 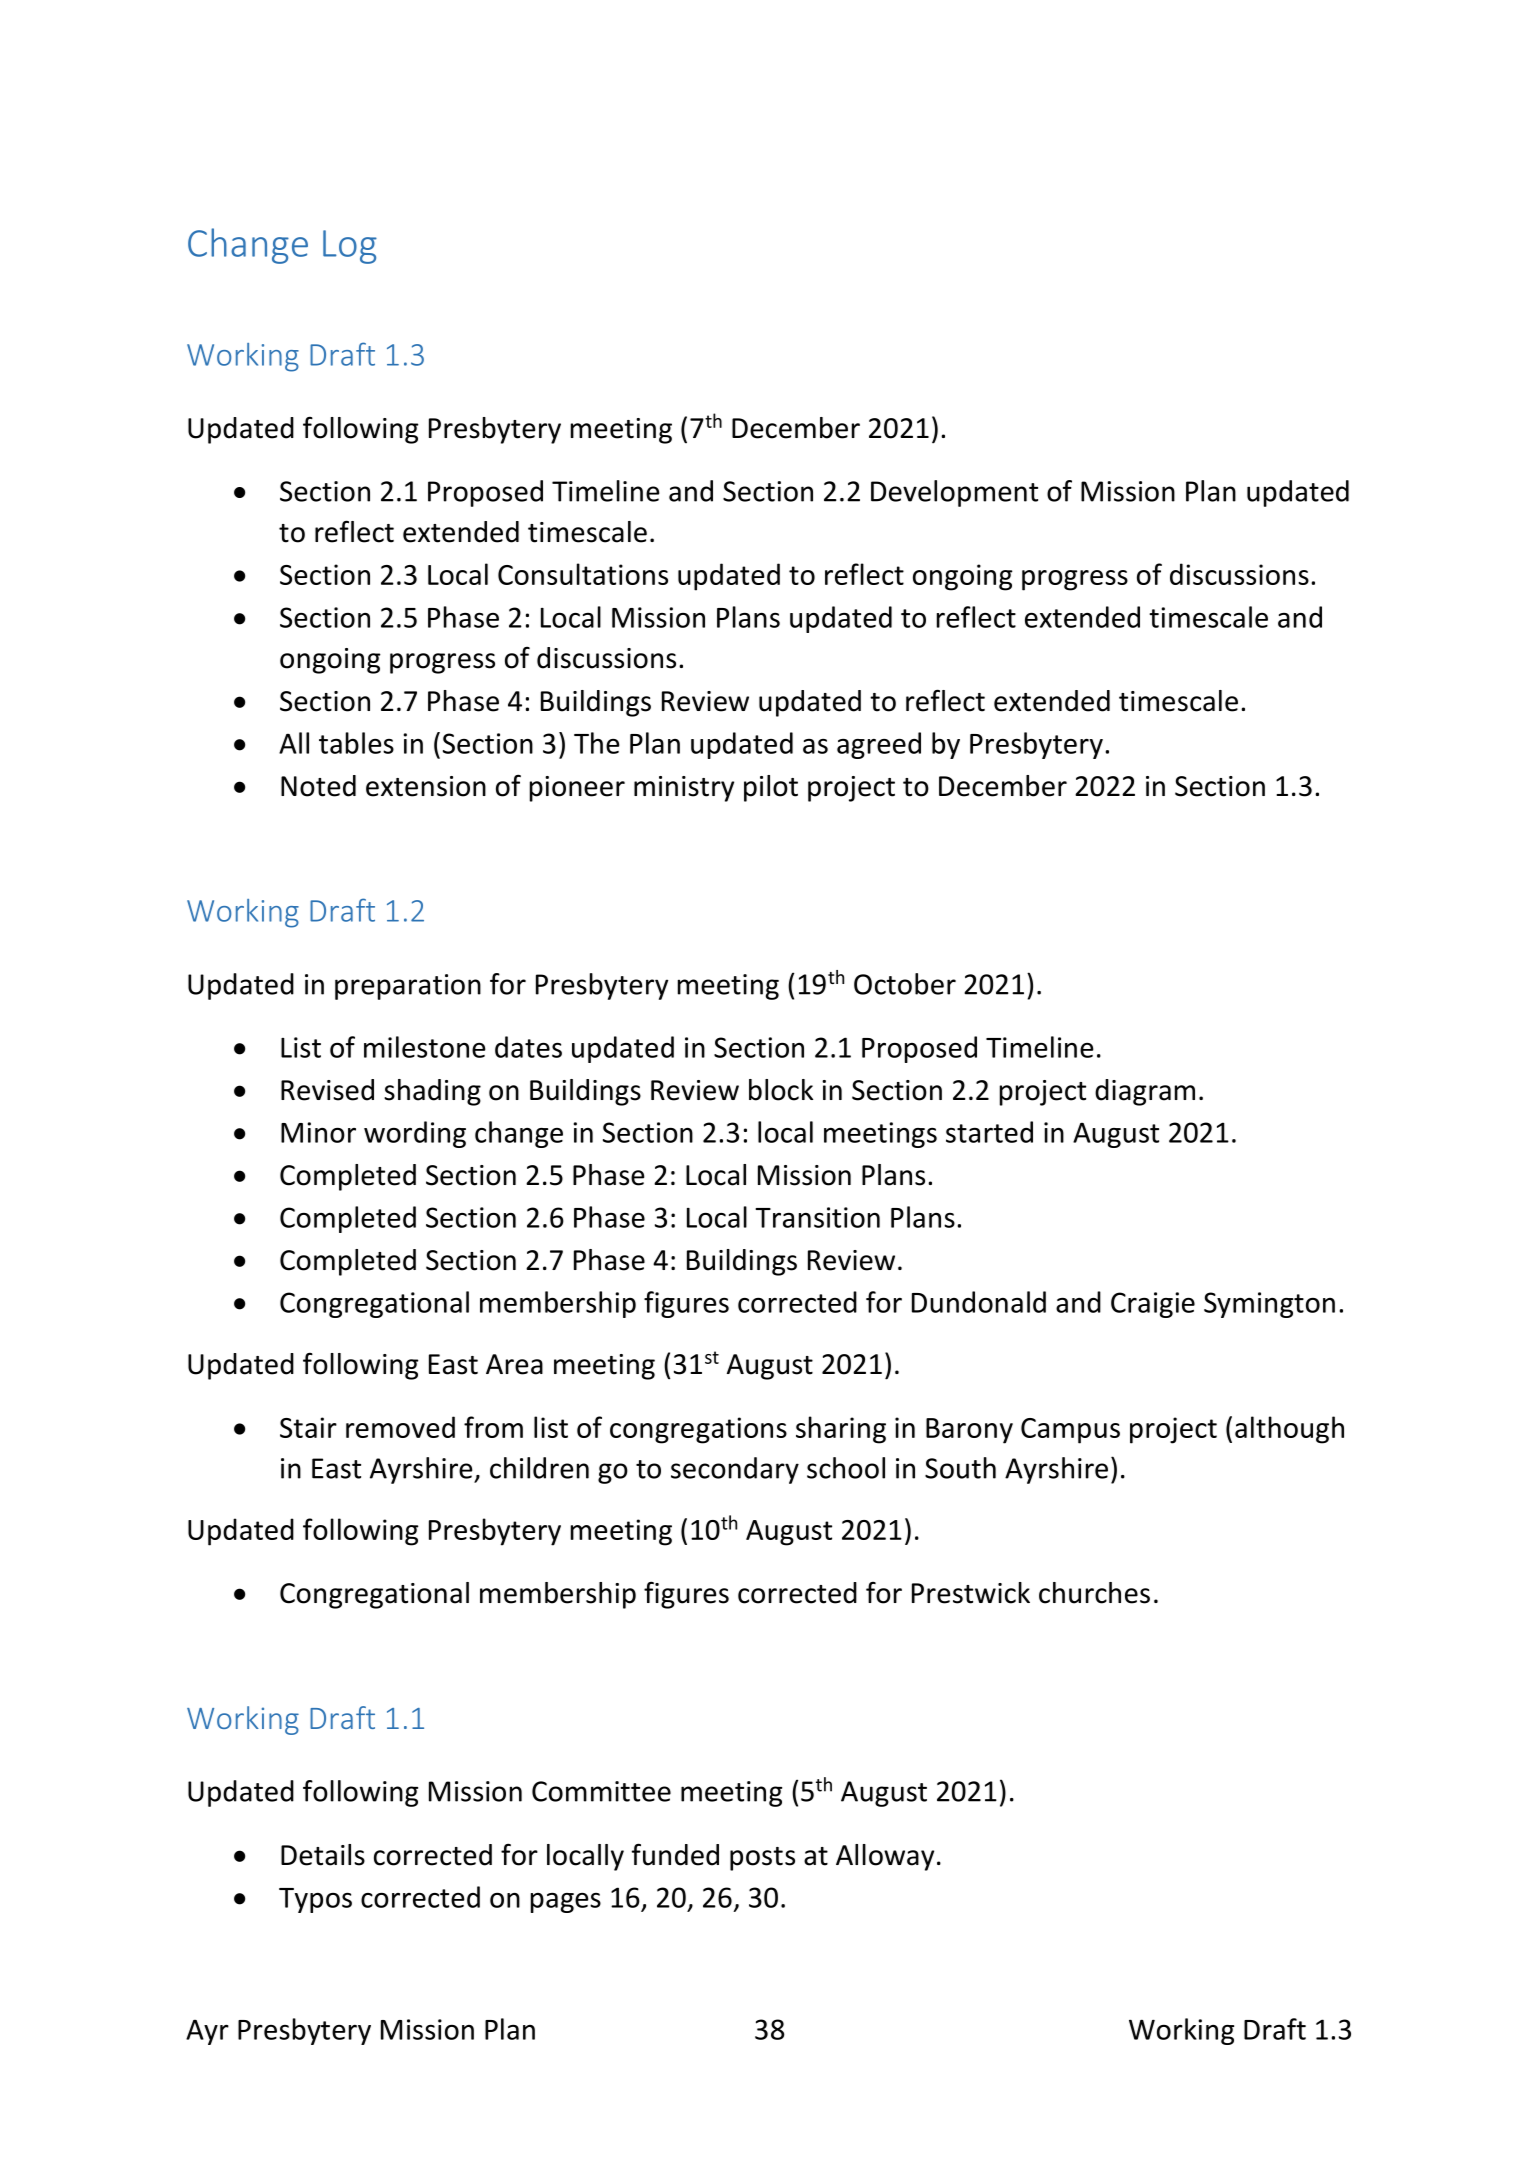 What do you see at coordinates (879, 745) in the screenshot?
I see `agreed` at bounding box center [879, 745].
